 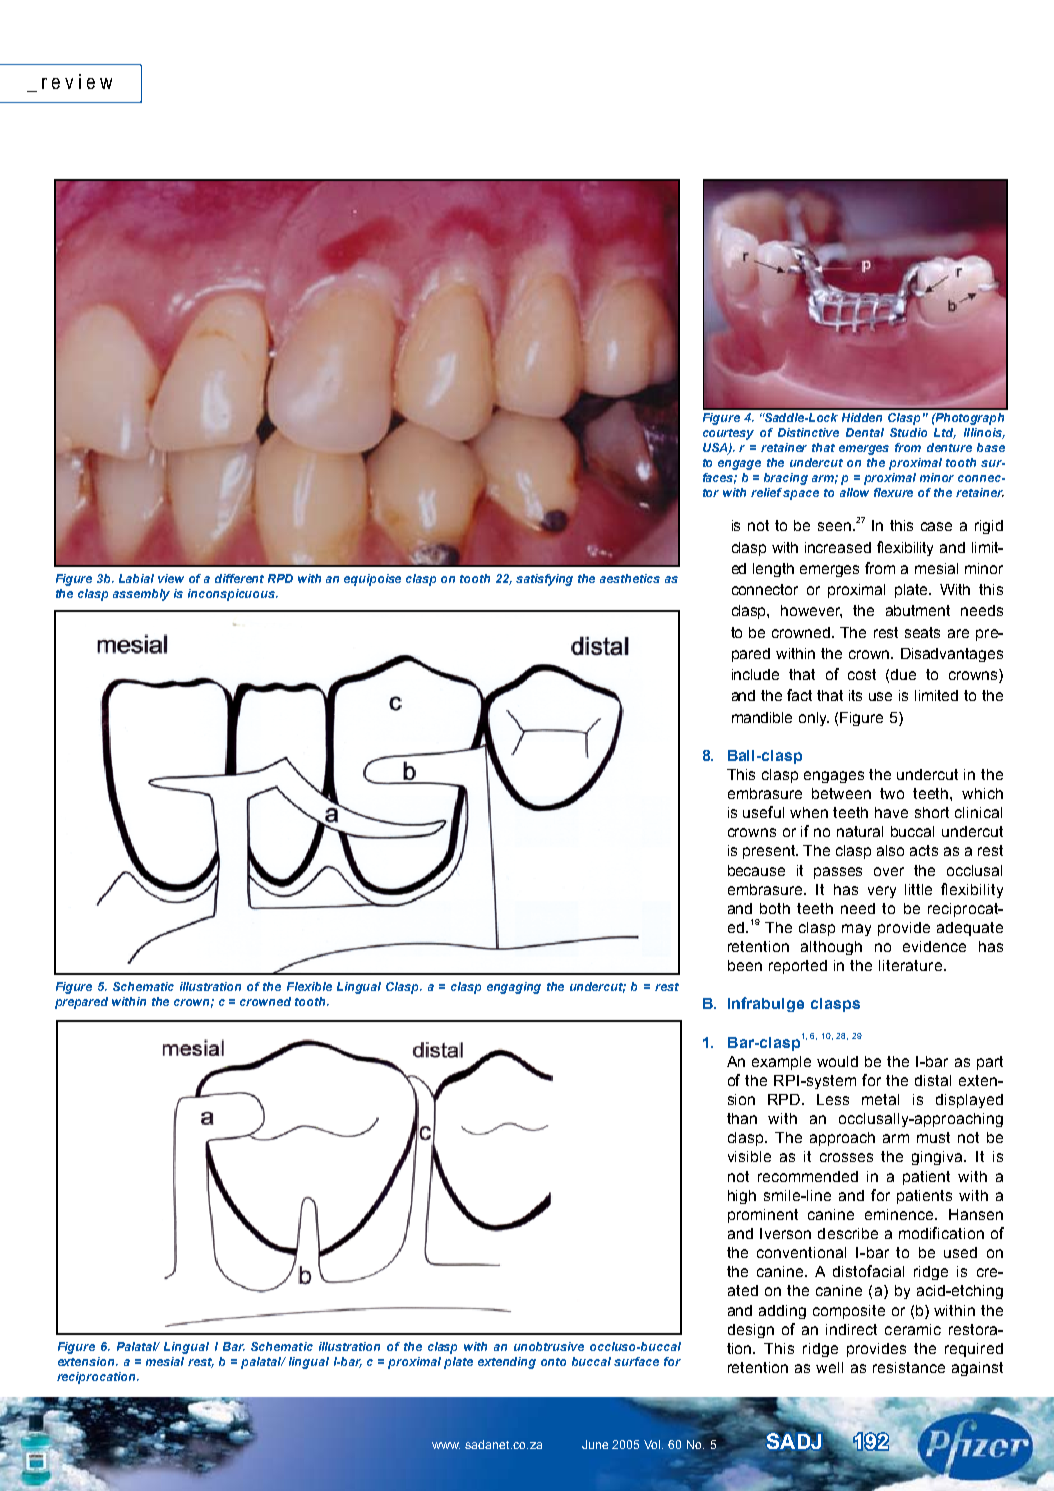 I want to click on metal, so click(x=880, y=1099).
